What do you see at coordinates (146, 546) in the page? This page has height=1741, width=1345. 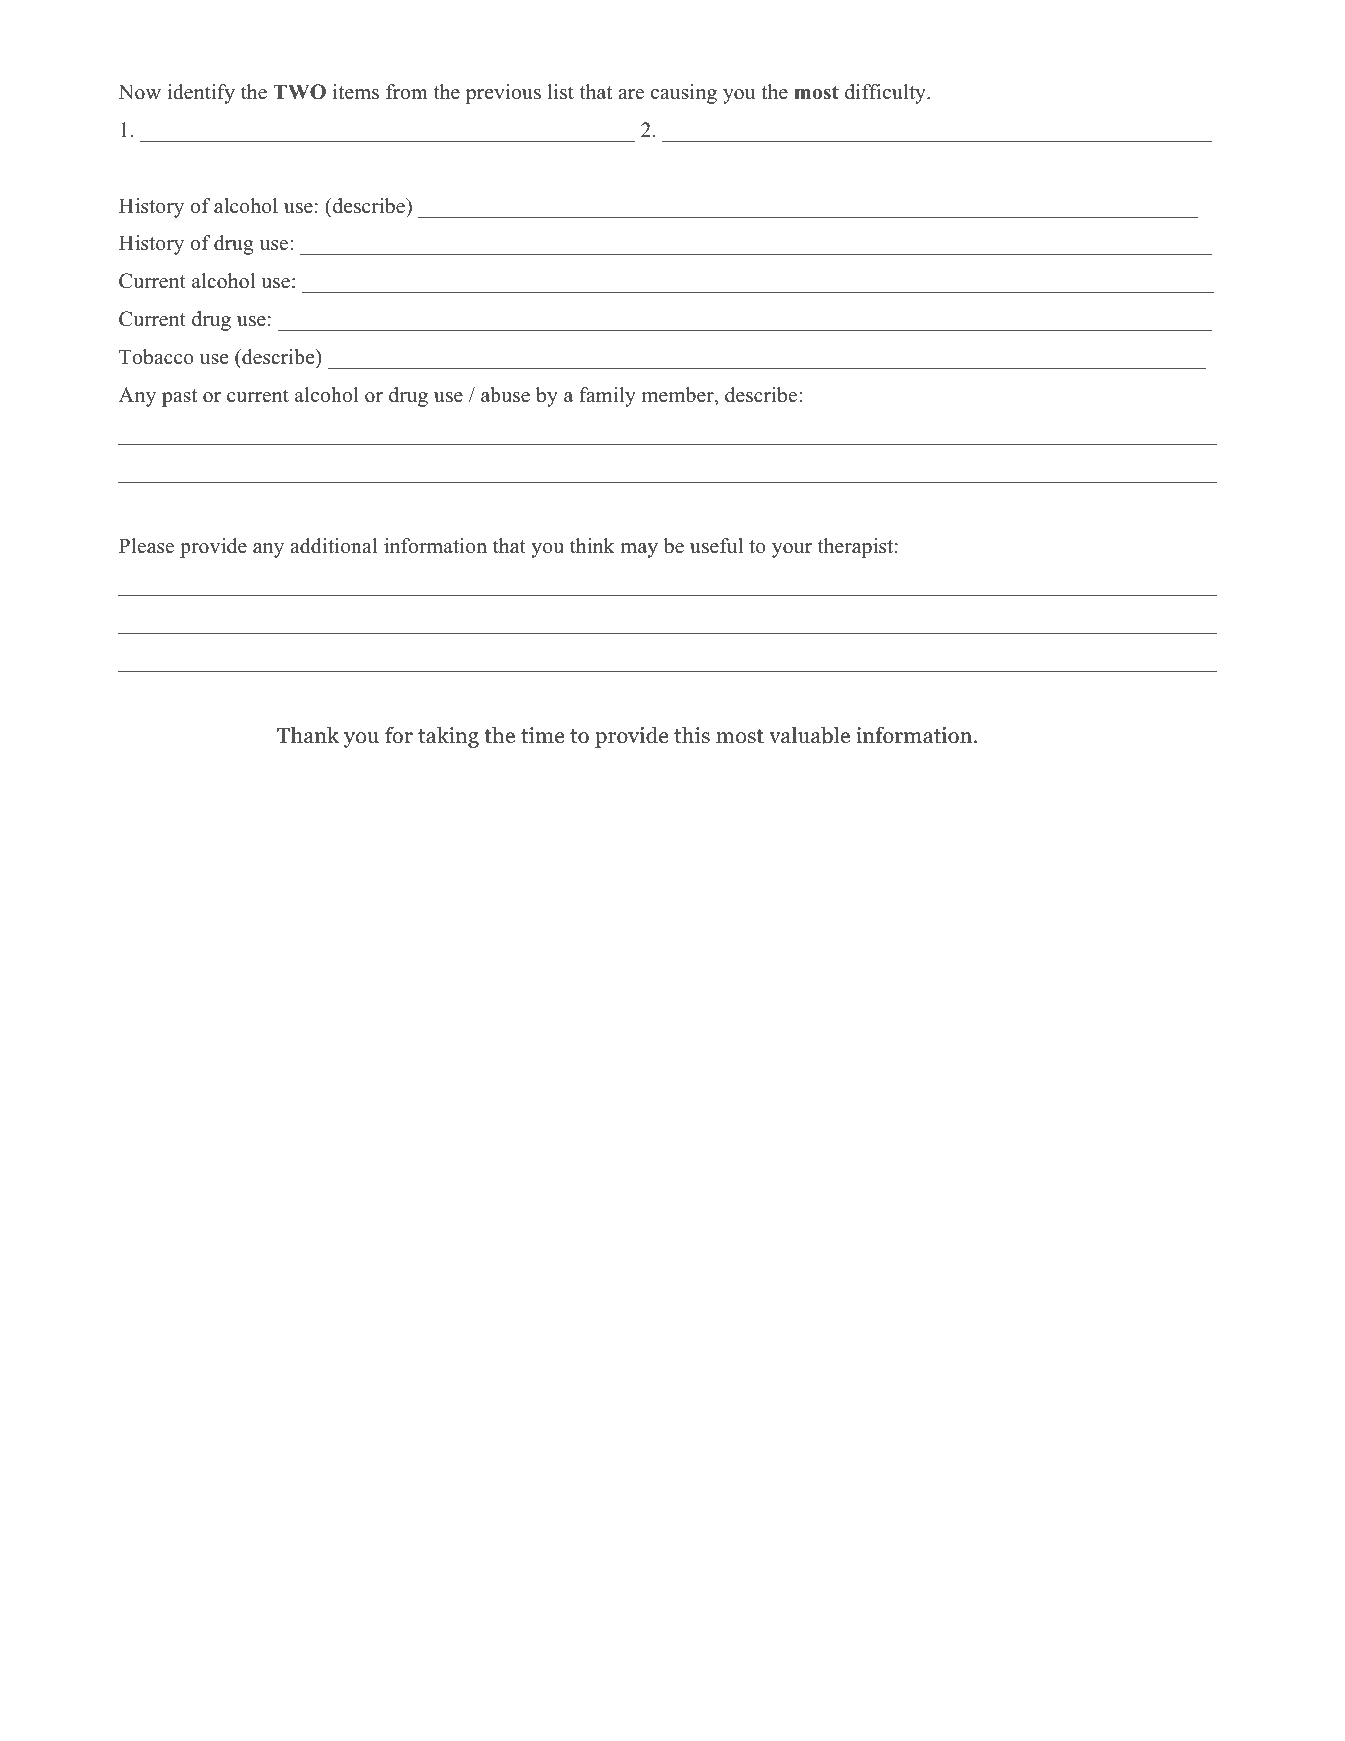 I see `Please` at bounding box center [146, 546].
